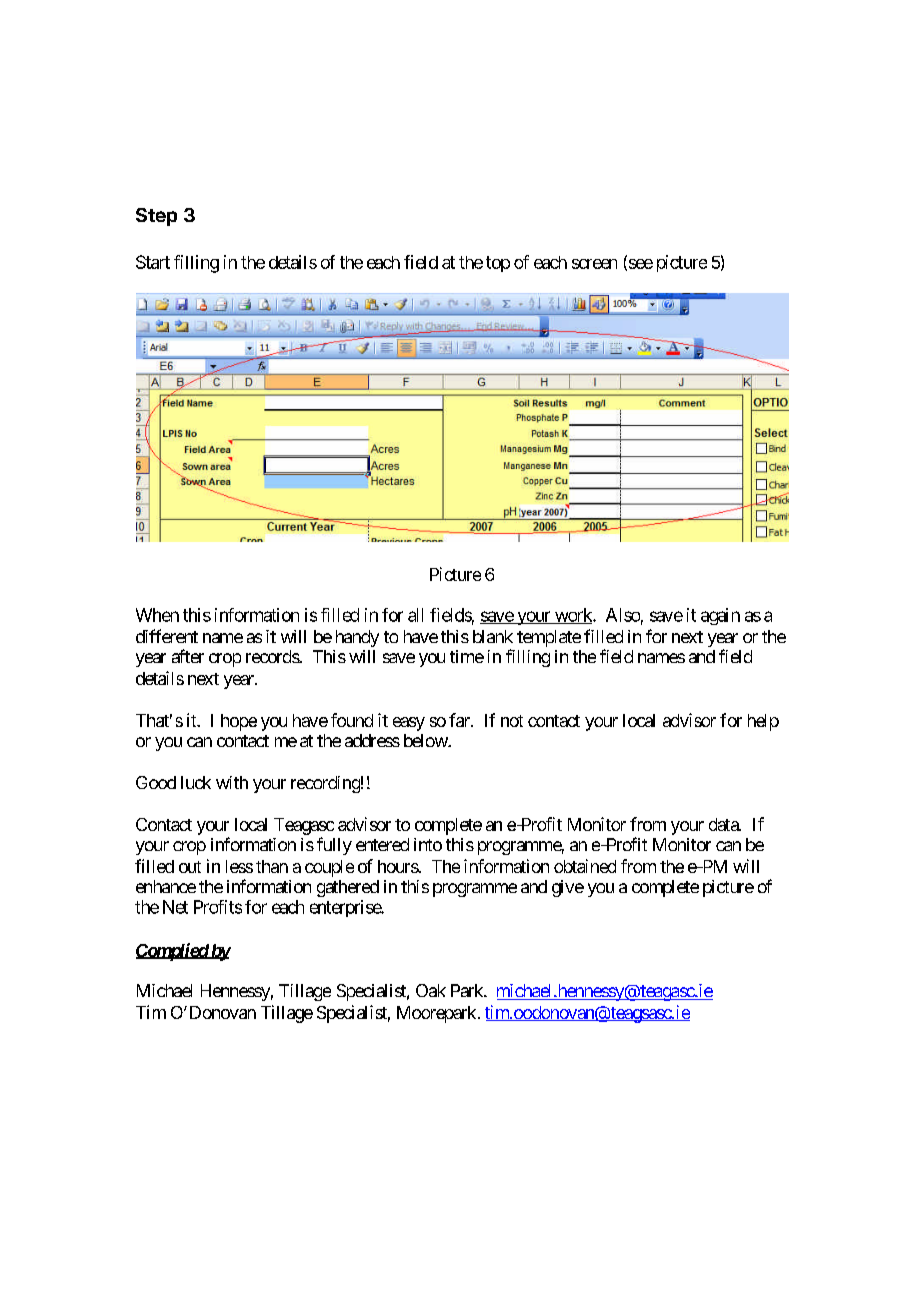  I want to click on with, so click(232, 782).
